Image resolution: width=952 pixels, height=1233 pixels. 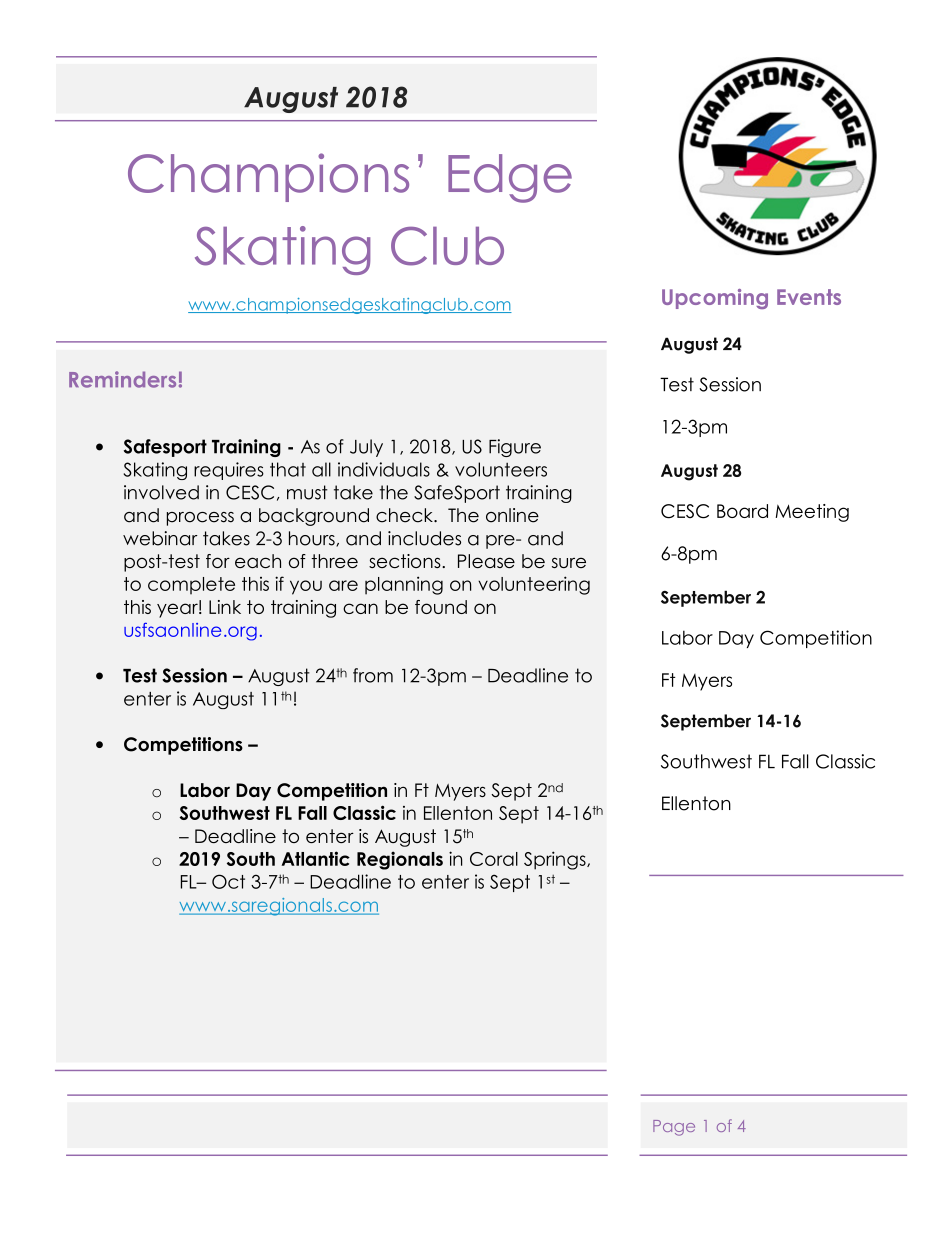 I want to click on Reminders, so click(x=122, y=379).
